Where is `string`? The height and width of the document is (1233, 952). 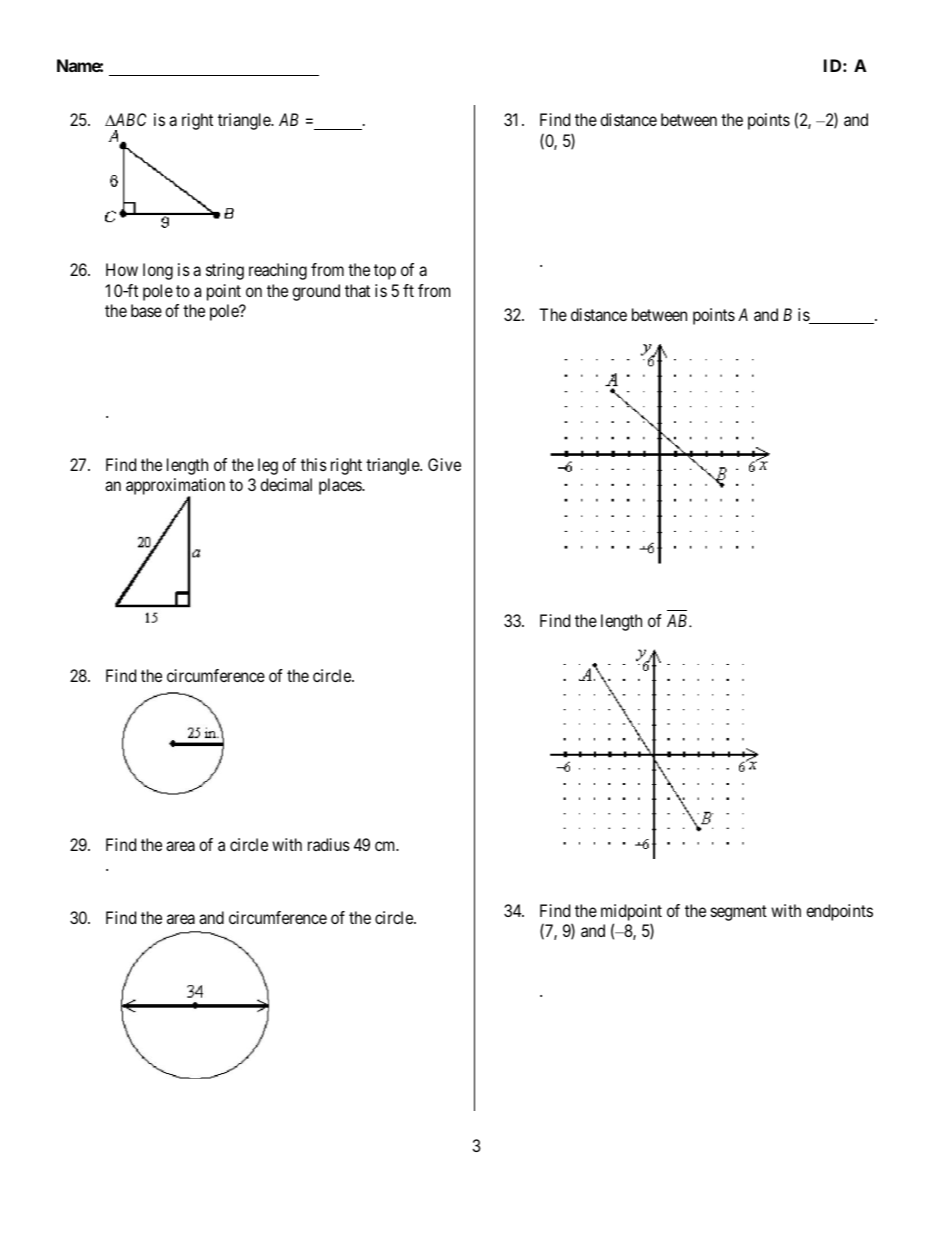
string is located at coordinates (225, 271).
